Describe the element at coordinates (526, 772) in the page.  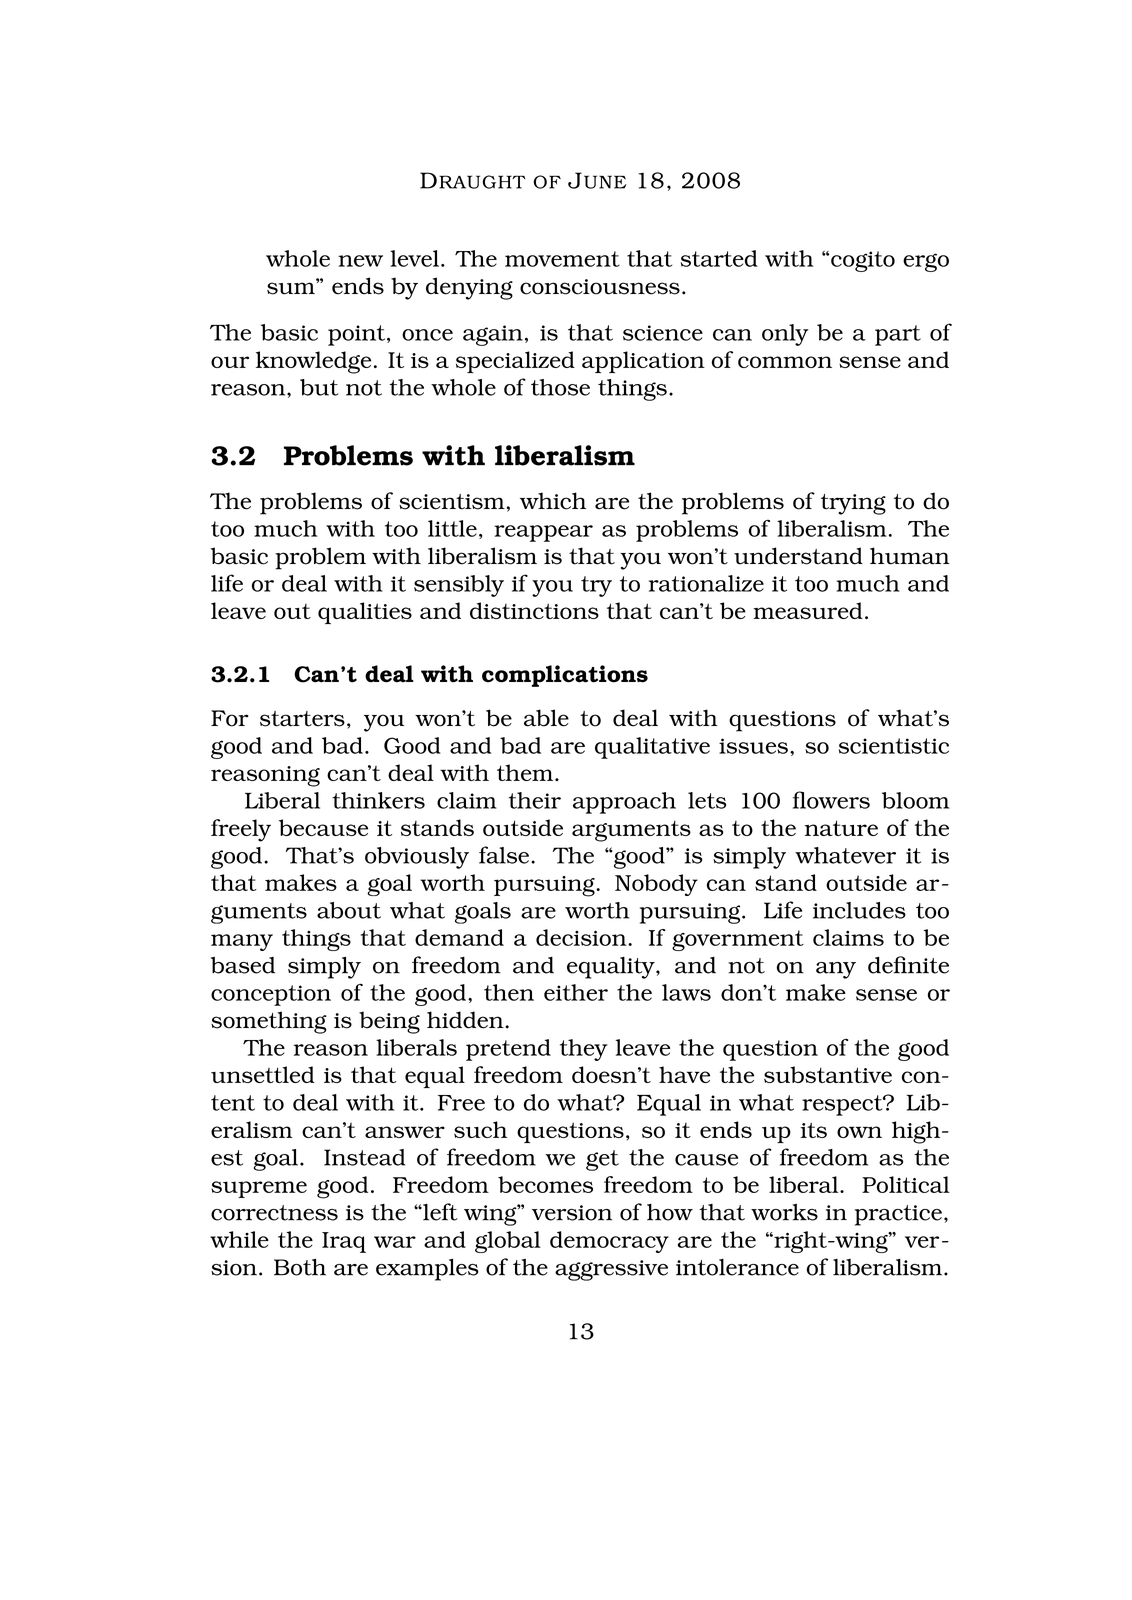
I see `them` at that location.
